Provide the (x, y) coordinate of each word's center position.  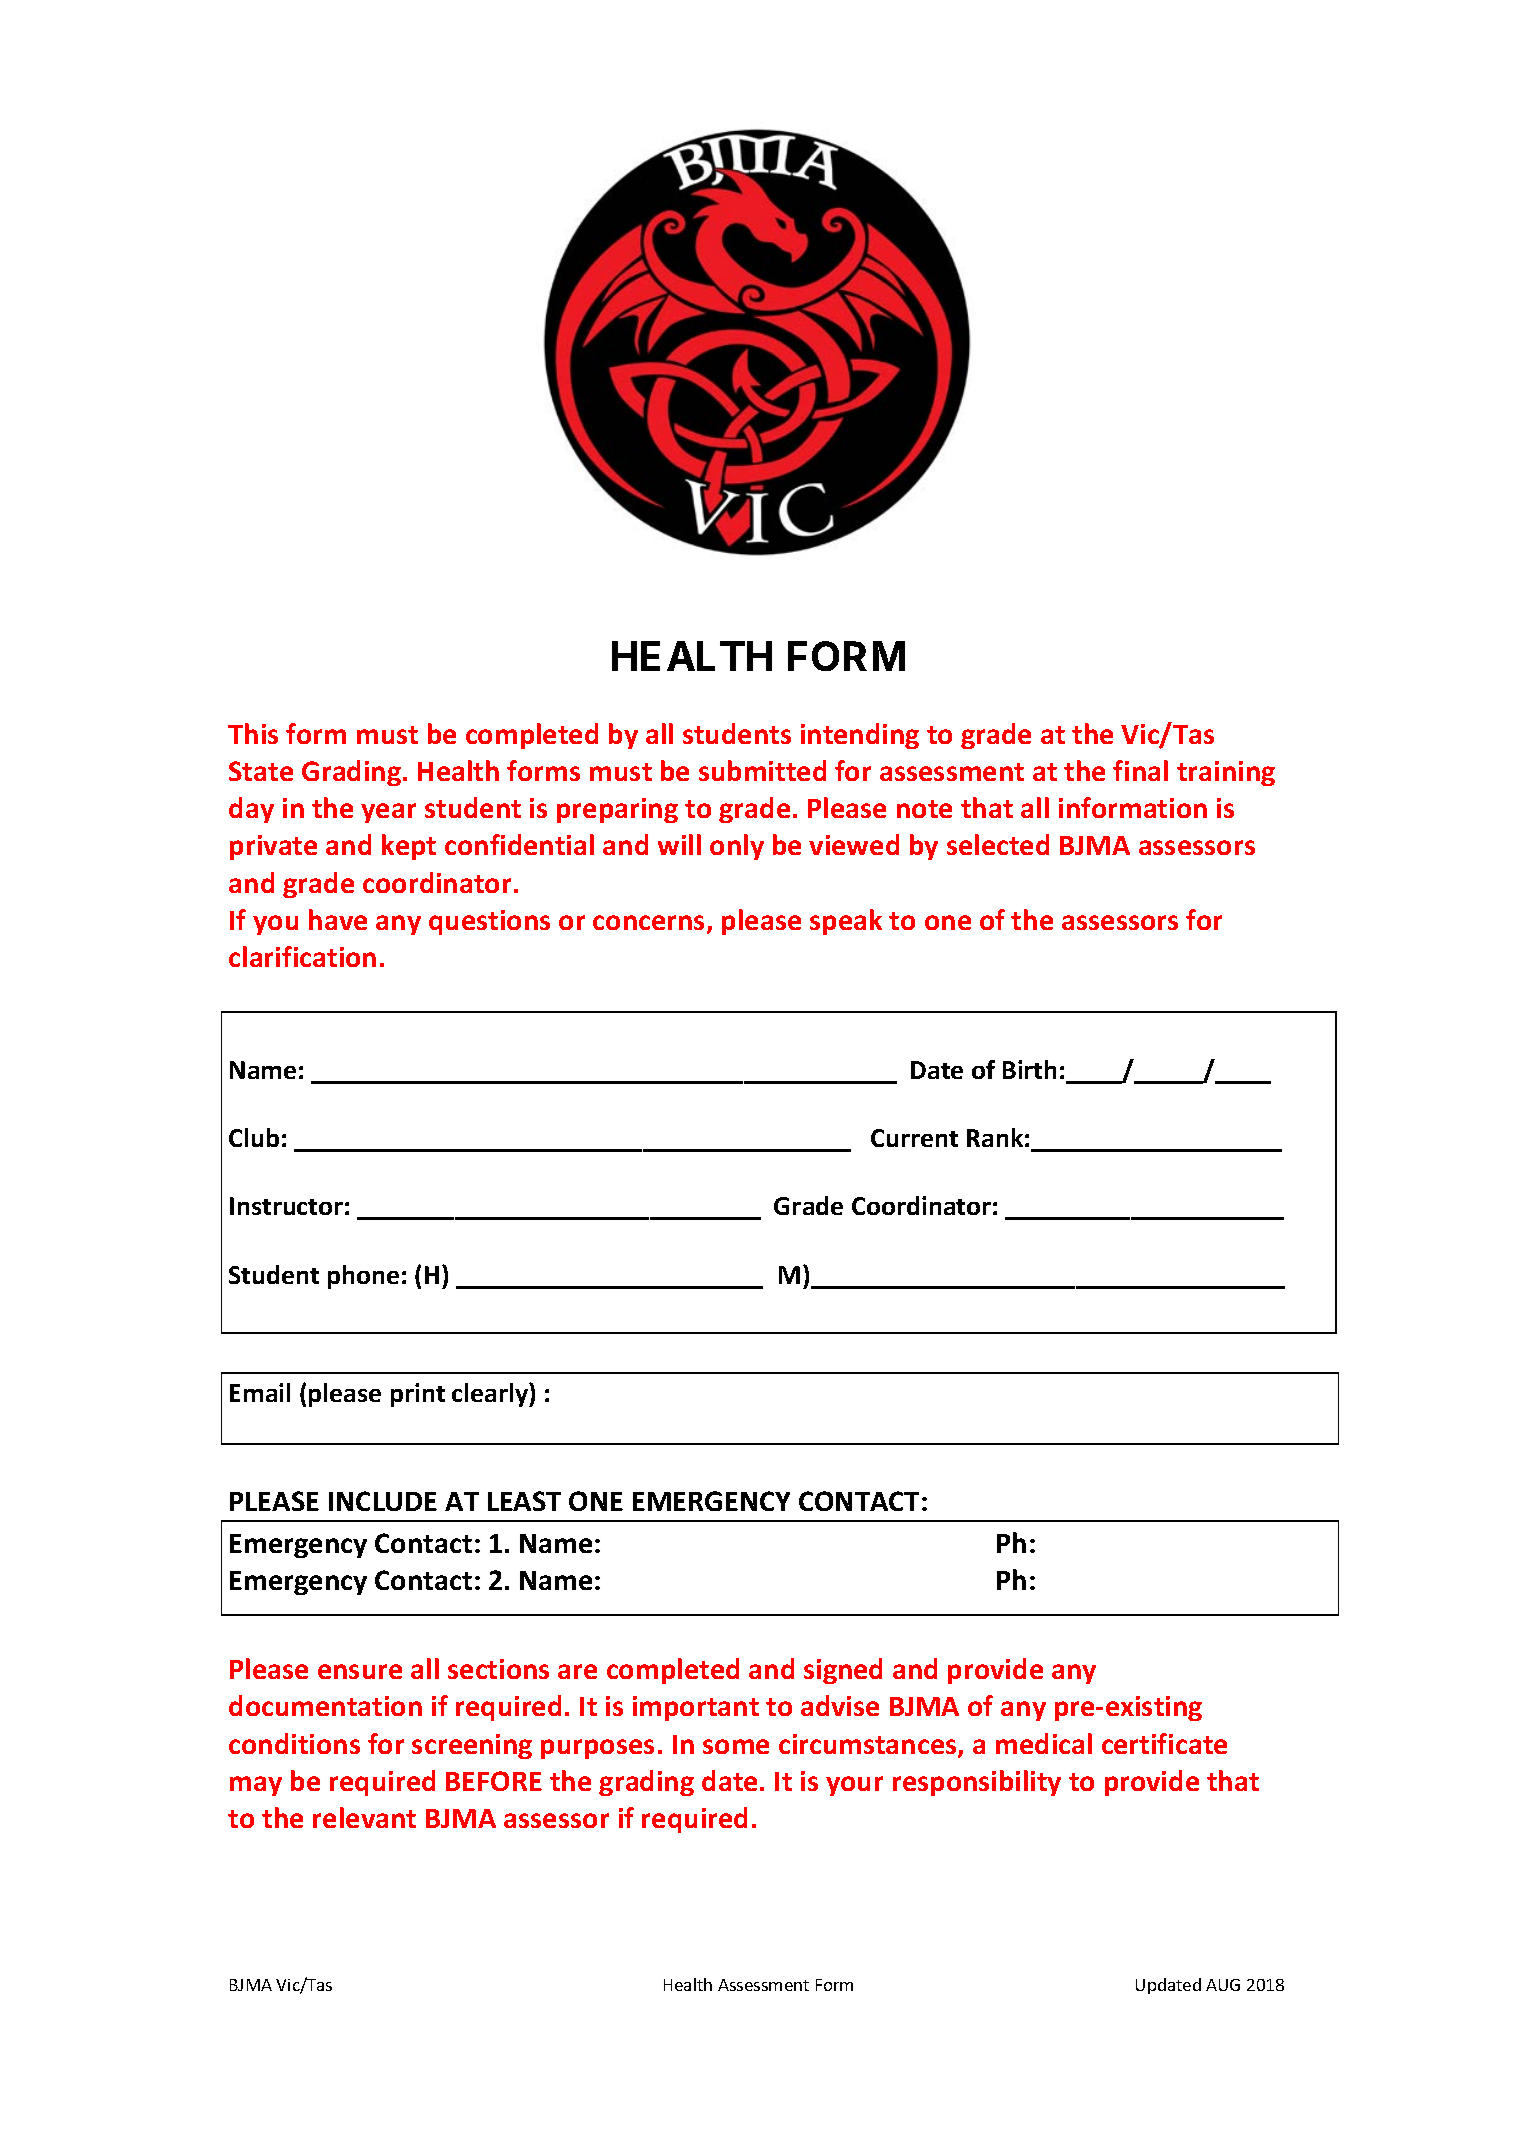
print (418, 1395)
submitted (762, 770)
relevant (364, 1817)
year (388, 813)
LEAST (524, 1501)
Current (914, 1138)
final (1140, 770)
